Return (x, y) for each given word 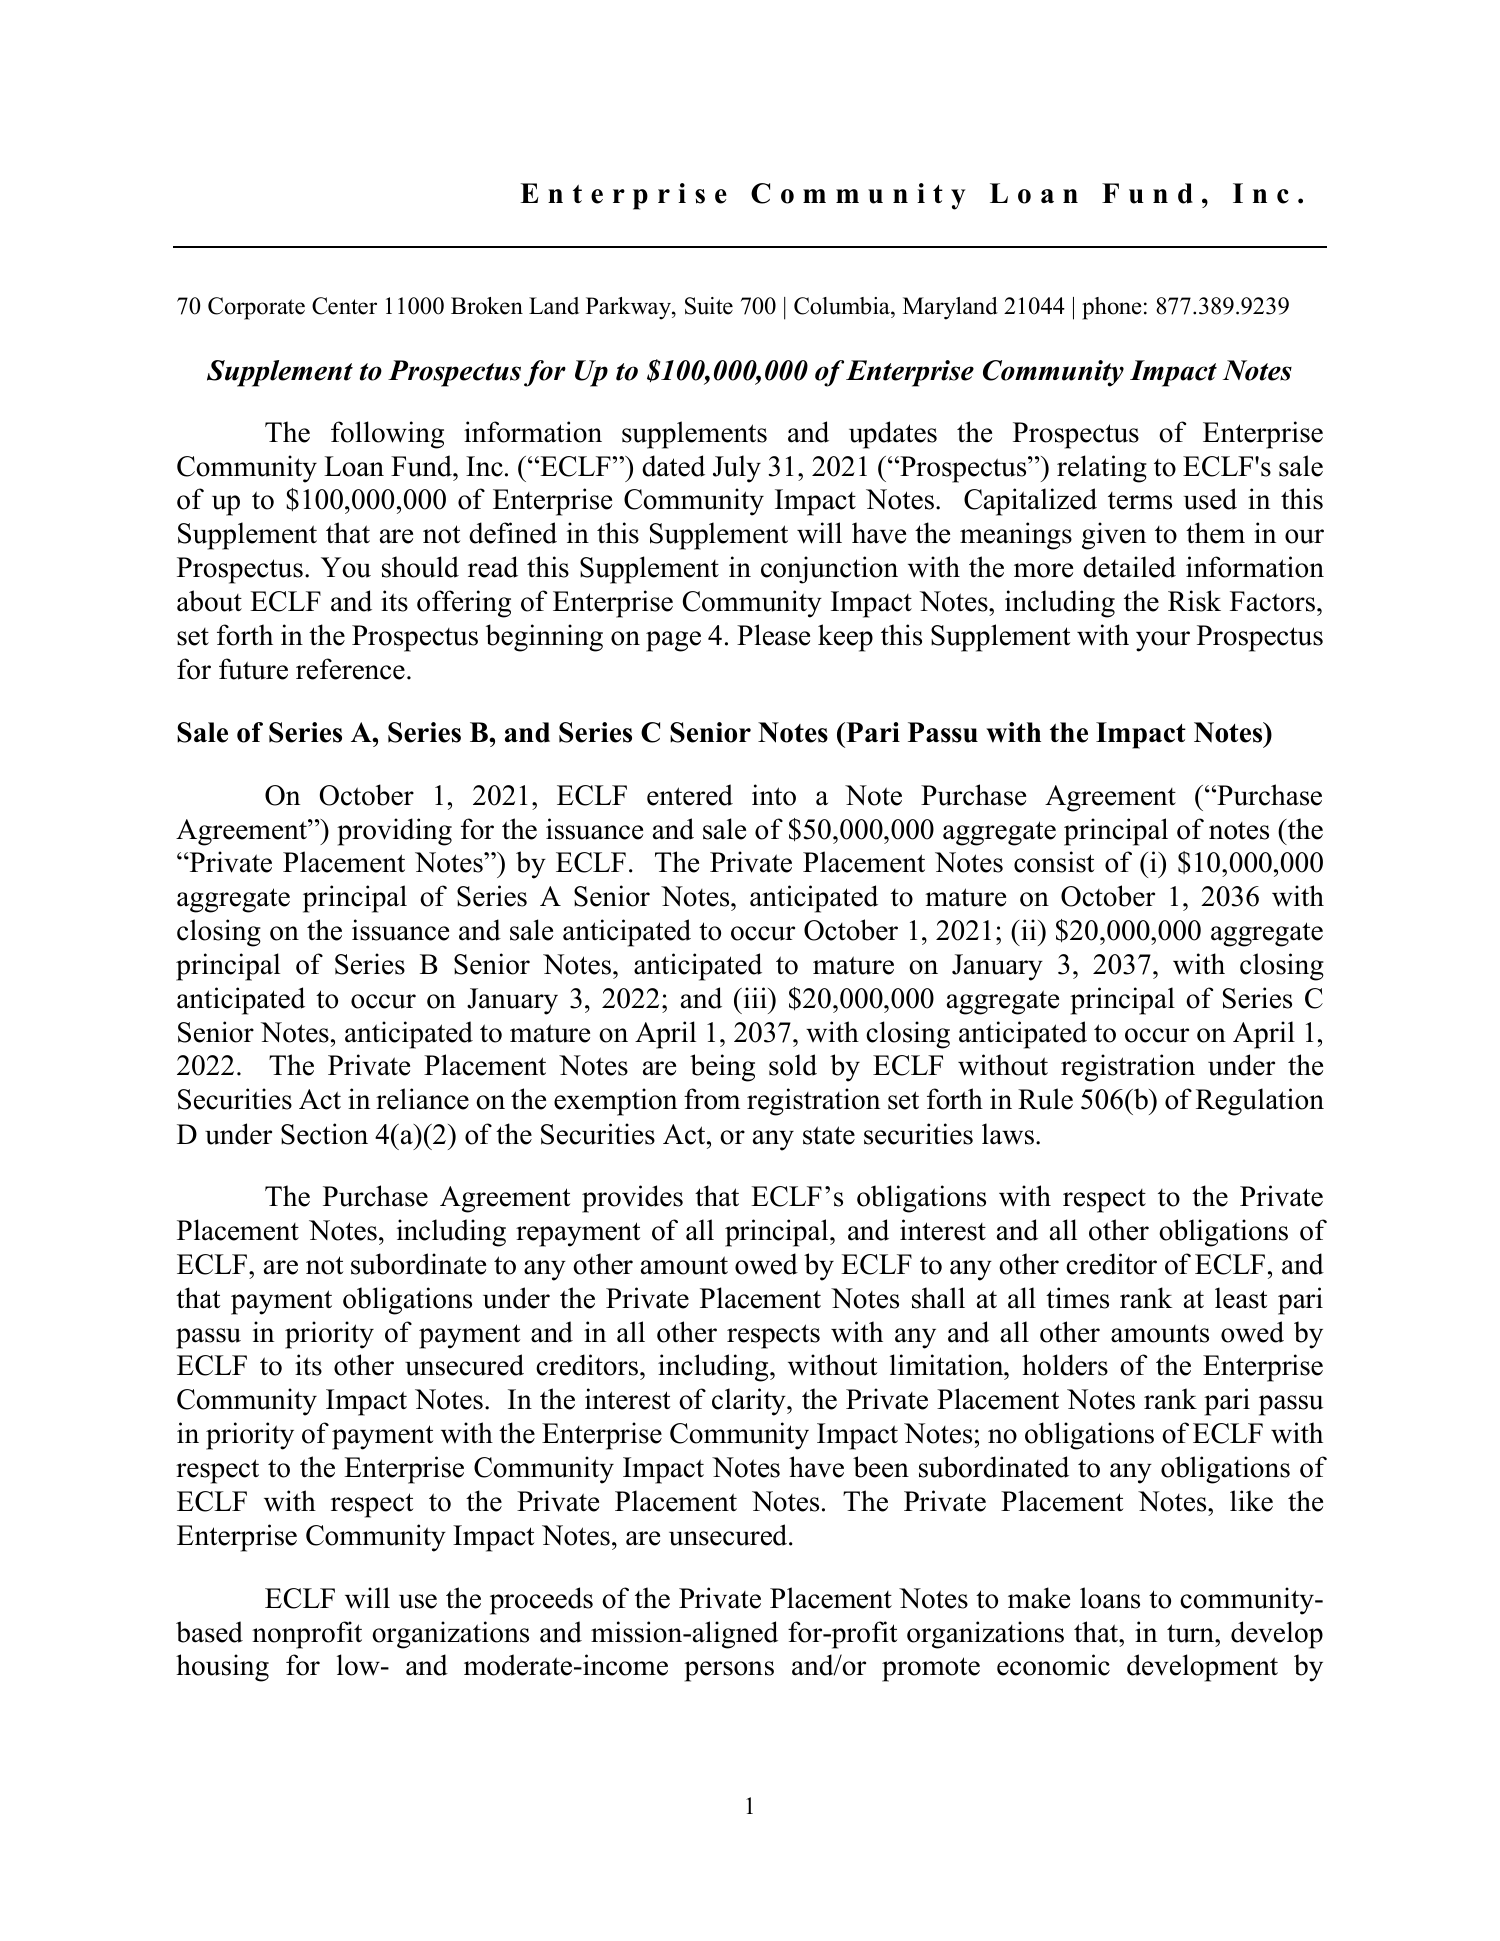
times (1077, 1298)
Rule (1045, 1099)
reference (350, 669)
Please (773, 635)
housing (222, 1668)
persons (729, 1671)
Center (344, 306)
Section (324, 1134)
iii (755, 997)
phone (1112, 308)
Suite (709, 306)
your (1163, 641)
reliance (422, 1099)
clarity (750, 1402)
